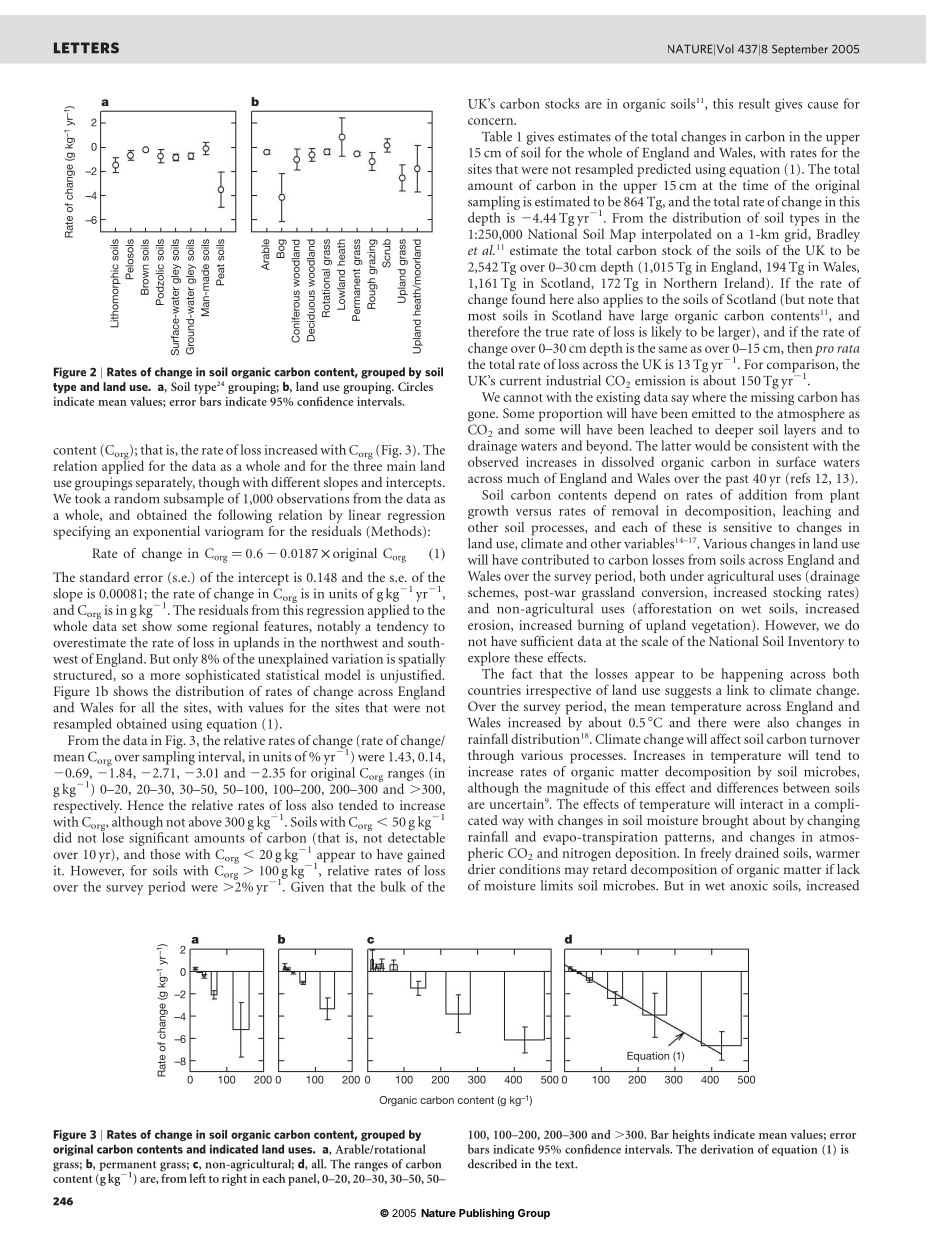 This image has width=952, height=1233. Describe the element at coordinates (136, 498) in the image. I see `random` at that location.
